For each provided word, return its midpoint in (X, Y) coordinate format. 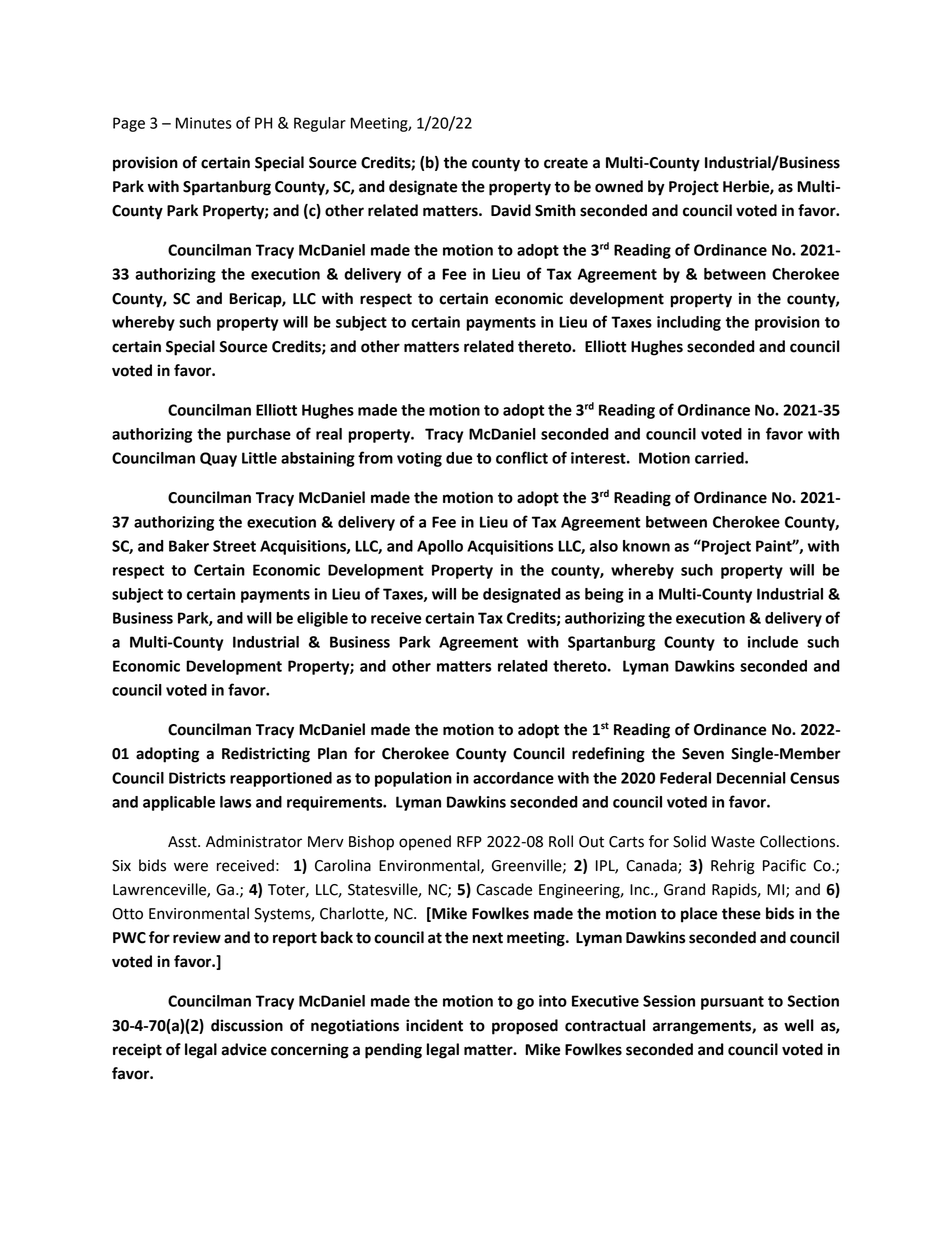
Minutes (204, 123)
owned (619, 186)
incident (434, 1025)
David (511, 210)
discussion (247, 1025)
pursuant (732, 1003)
